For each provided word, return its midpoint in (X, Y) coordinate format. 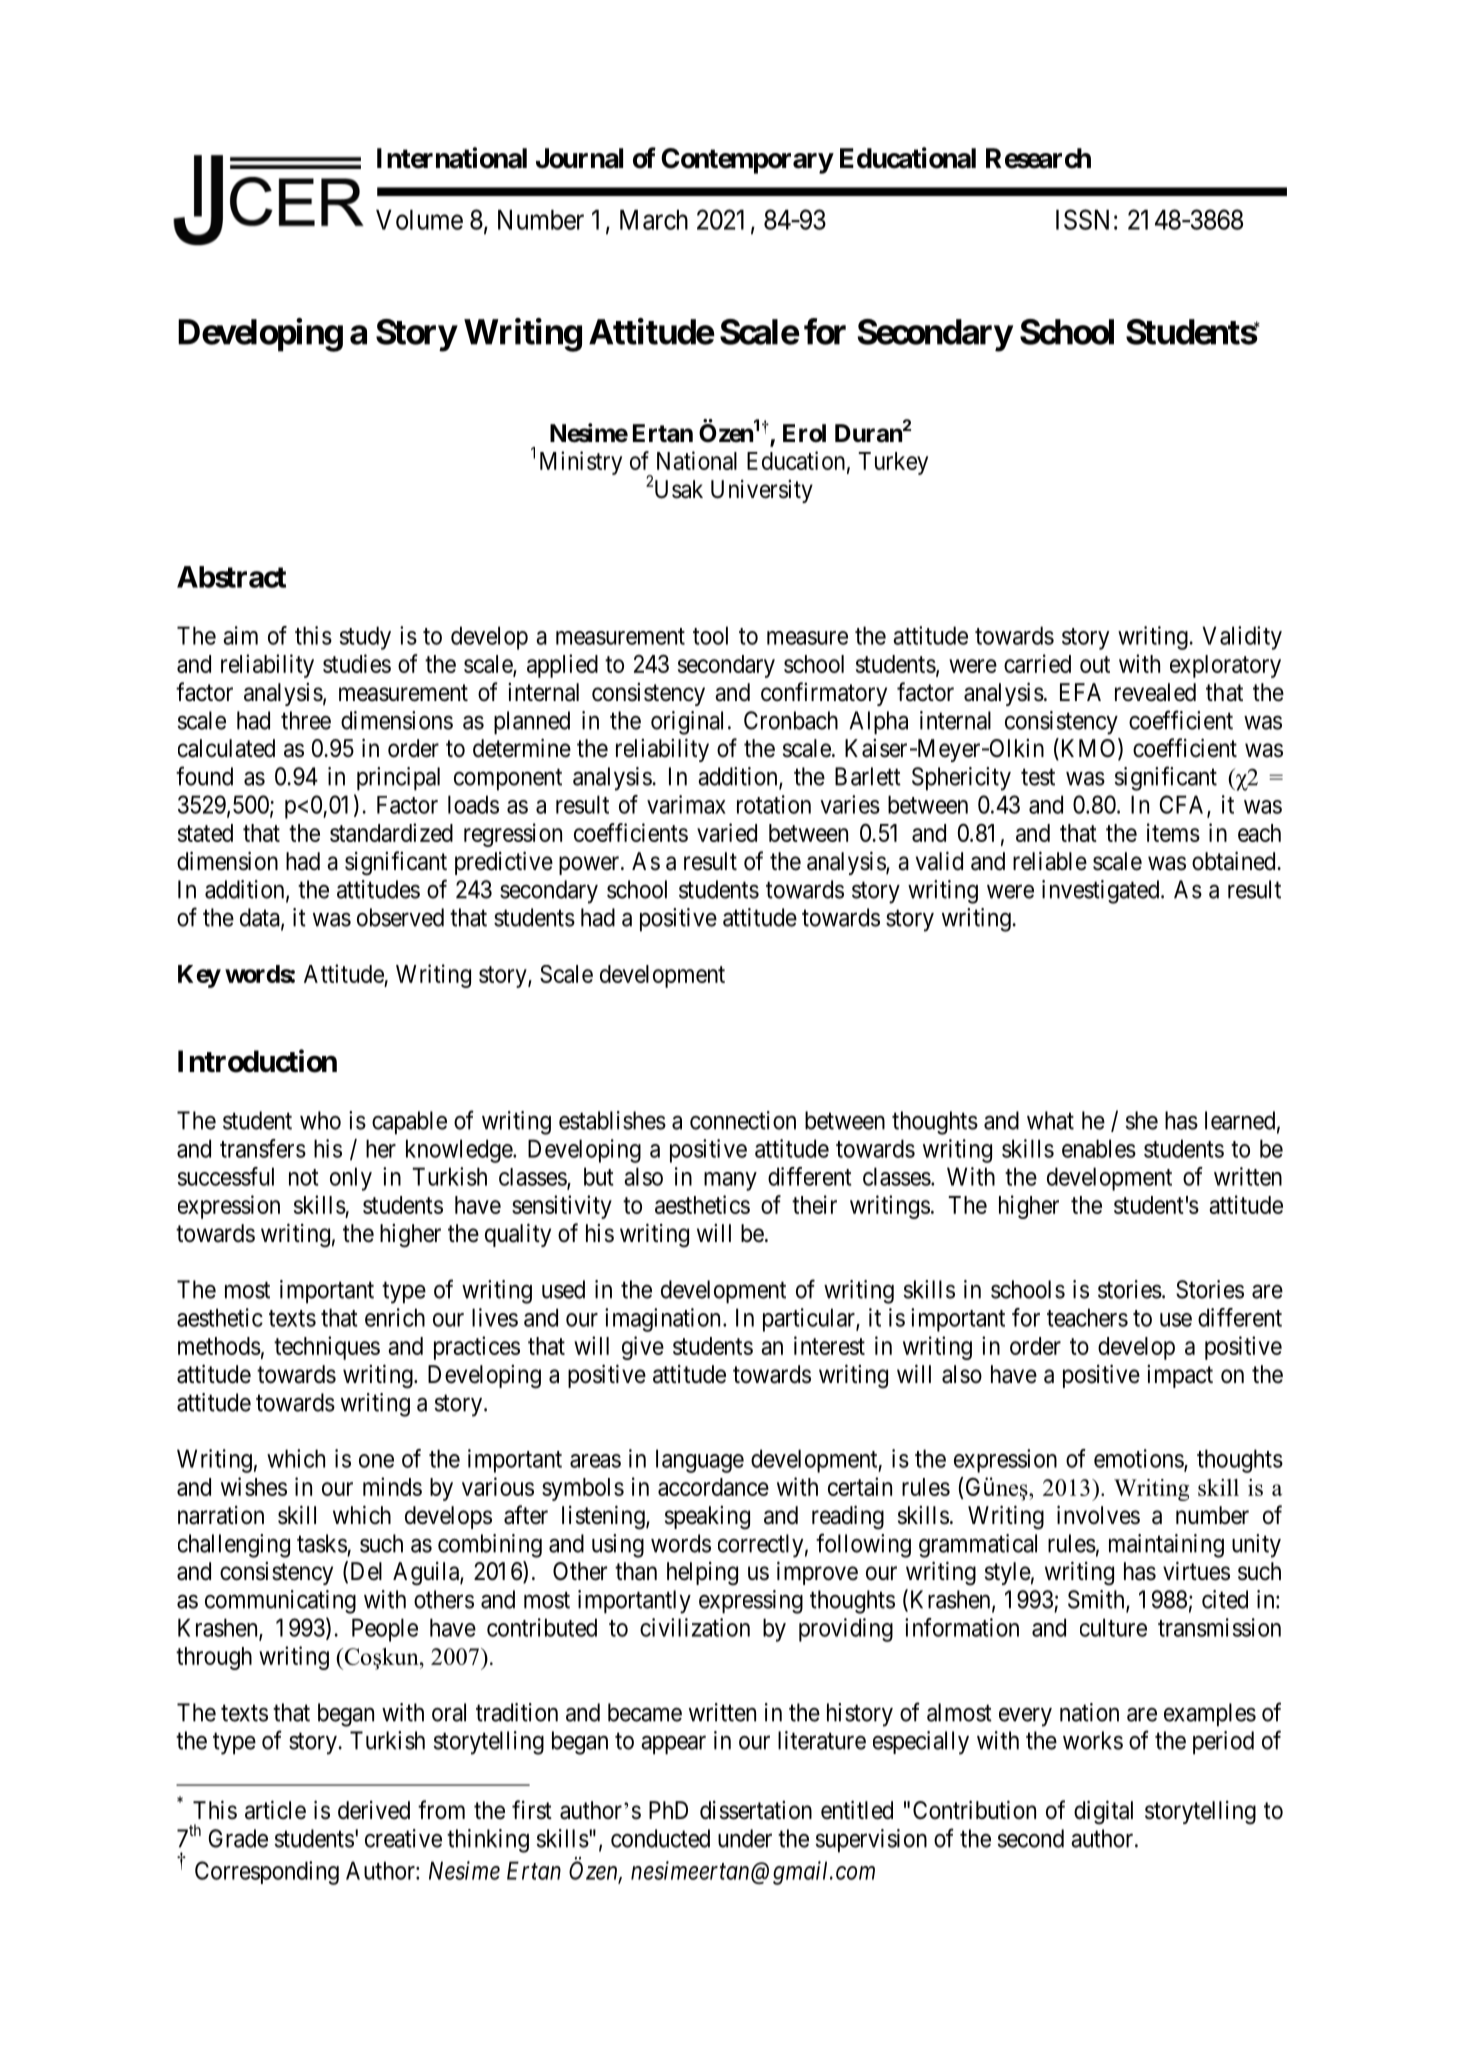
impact (1180, 1376)
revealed (1155, 692)
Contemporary (747, 161)
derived (374, 1810)
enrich (395, 1317)
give (643, 1348)
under (745, 1838)
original (687, 723)
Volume (419, 220)
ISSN (1082, 219)
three (306, 720)
